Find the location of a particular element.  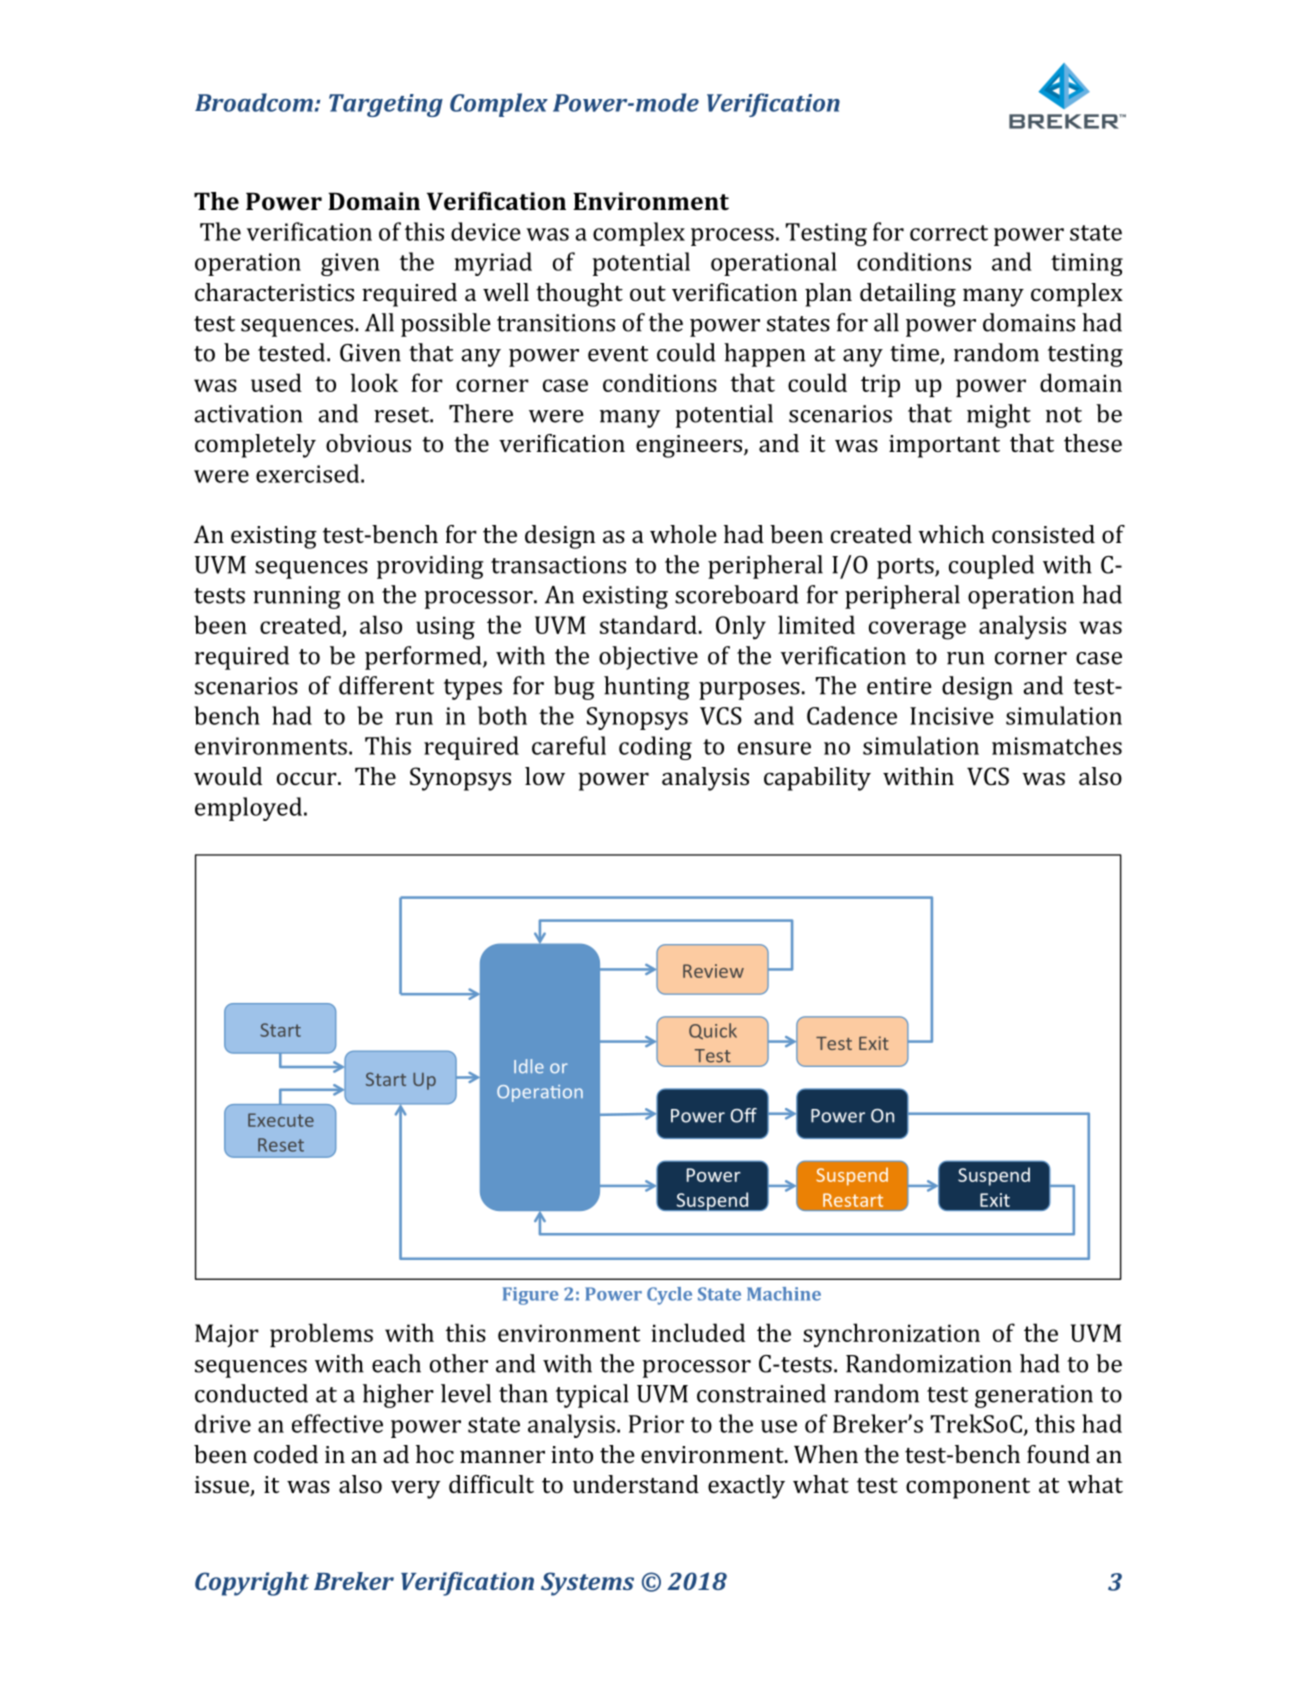

standard is located at coordinates (648, 624).
